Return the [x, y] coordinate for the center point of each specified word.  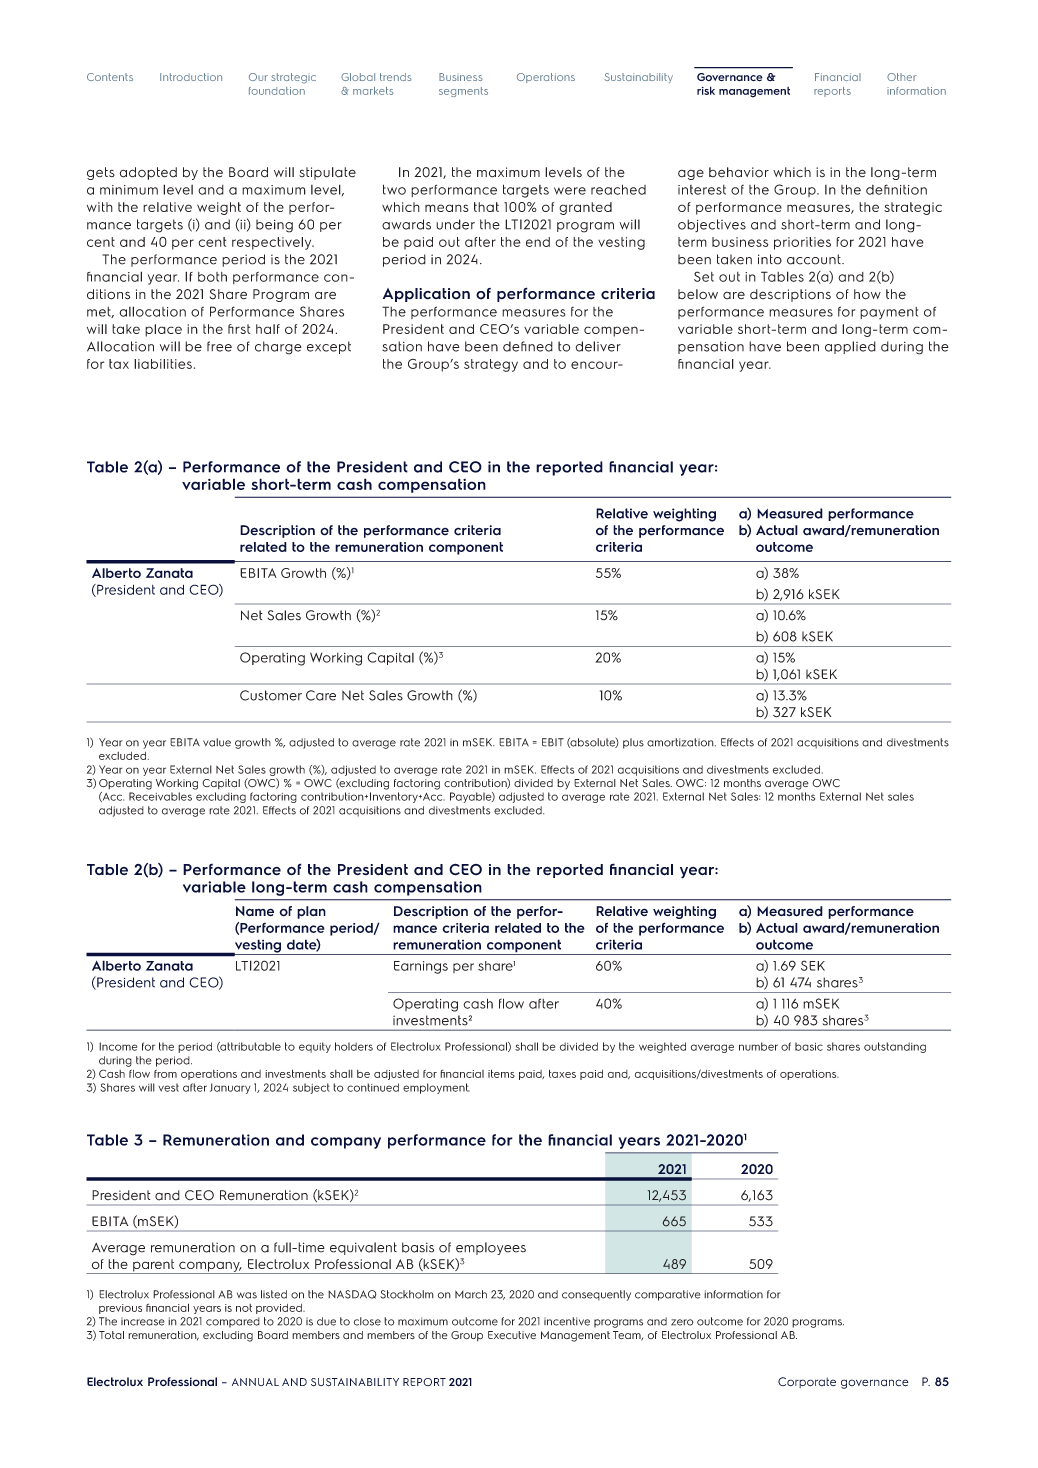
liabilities [163, 364]
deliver [598, 346]
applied [850, 347]
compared [233, 1322]
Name [255, 911]
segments [463, 92]
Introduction [191, 77]
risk [706, 90]
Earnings [421, 967]
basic [809, 1046]
